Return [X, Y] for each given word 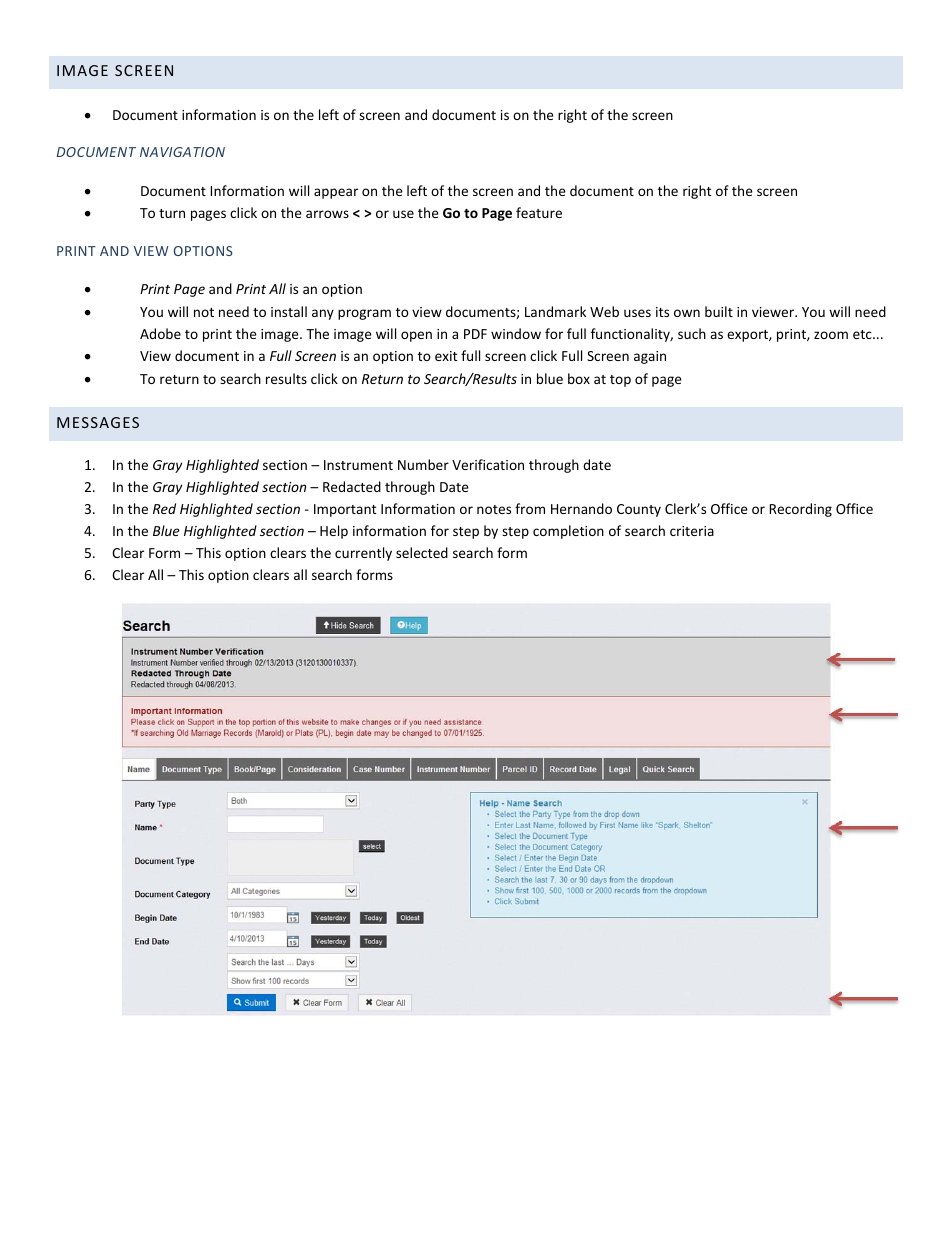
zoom [831, 335]
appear [336, 193]
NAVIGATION [182, 152]
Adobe [160, 333]
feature [539, 212]
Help [334, 532]
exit [446, 356]
